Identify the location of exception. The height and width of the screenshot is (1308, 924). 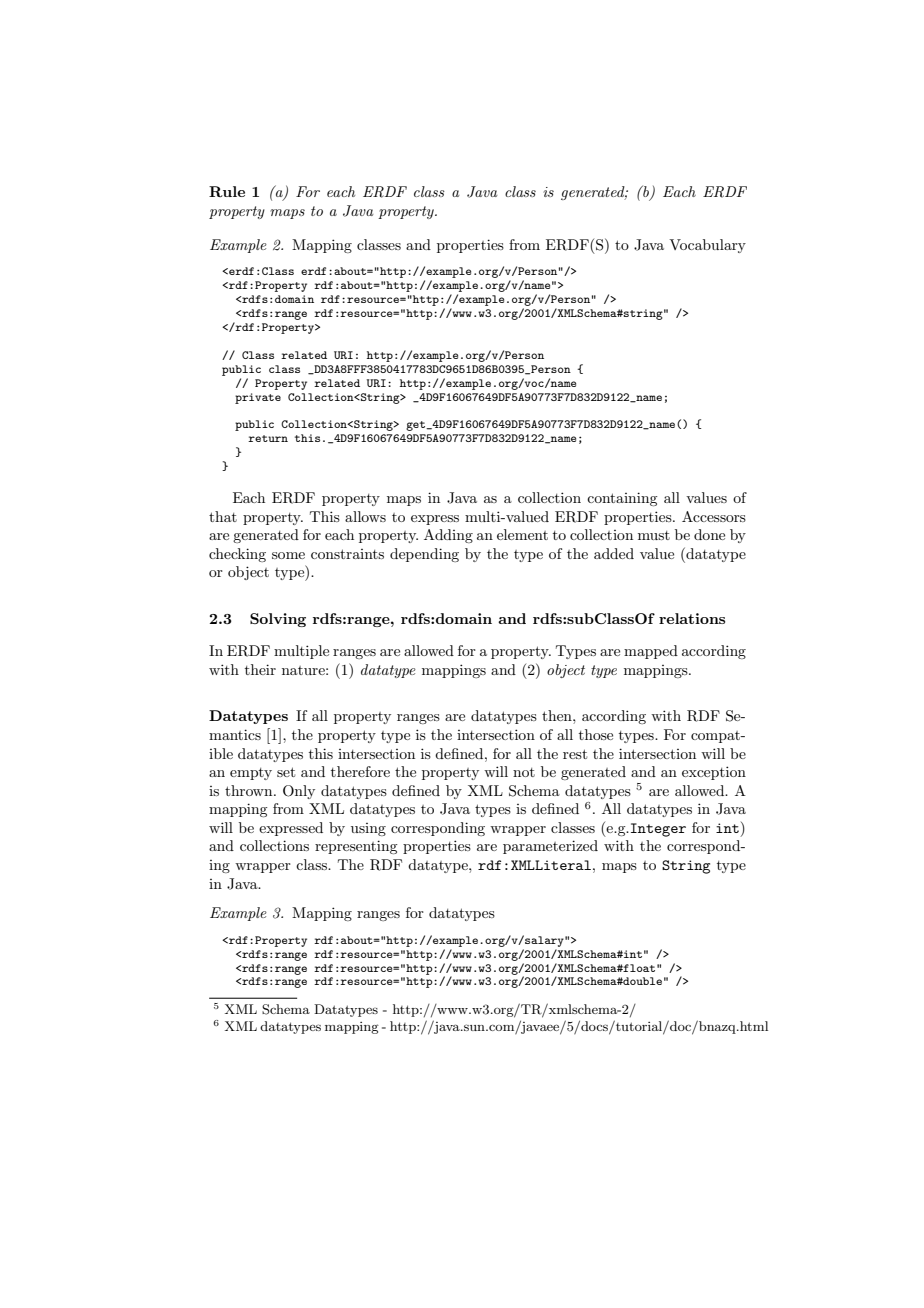
(714, 773).
